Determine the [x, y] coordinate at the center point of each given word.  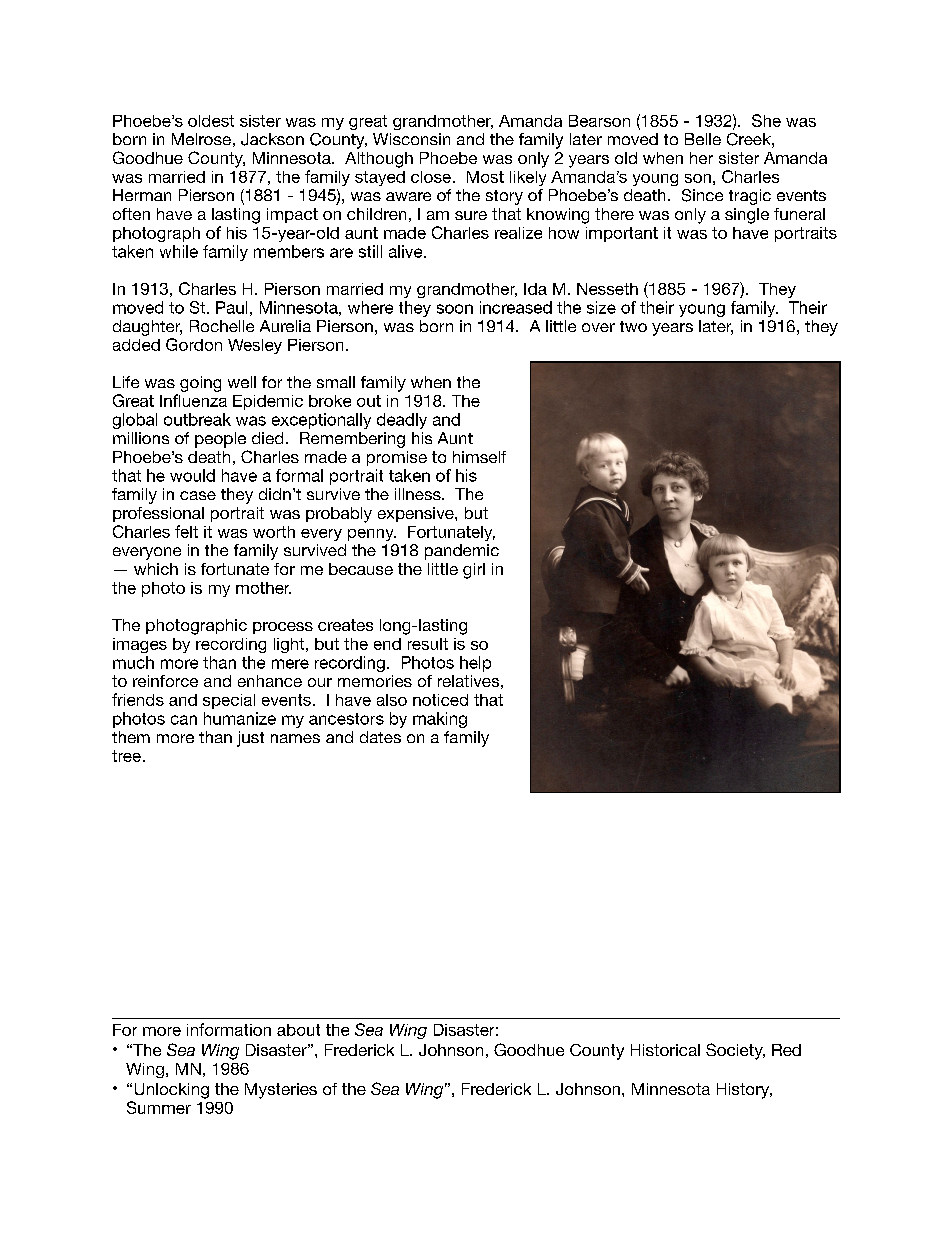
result [428, 644]
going [200, 384]
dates [380, 737]
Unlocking [172, 1091]
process [283, 628]
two [633, 326]
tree [126, 756]
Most [485, 177]
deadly [402, 421]
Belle [703, 139]
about [298, 1030]
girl [474, 571]
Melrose [201, 139]
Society [735, 1051]
